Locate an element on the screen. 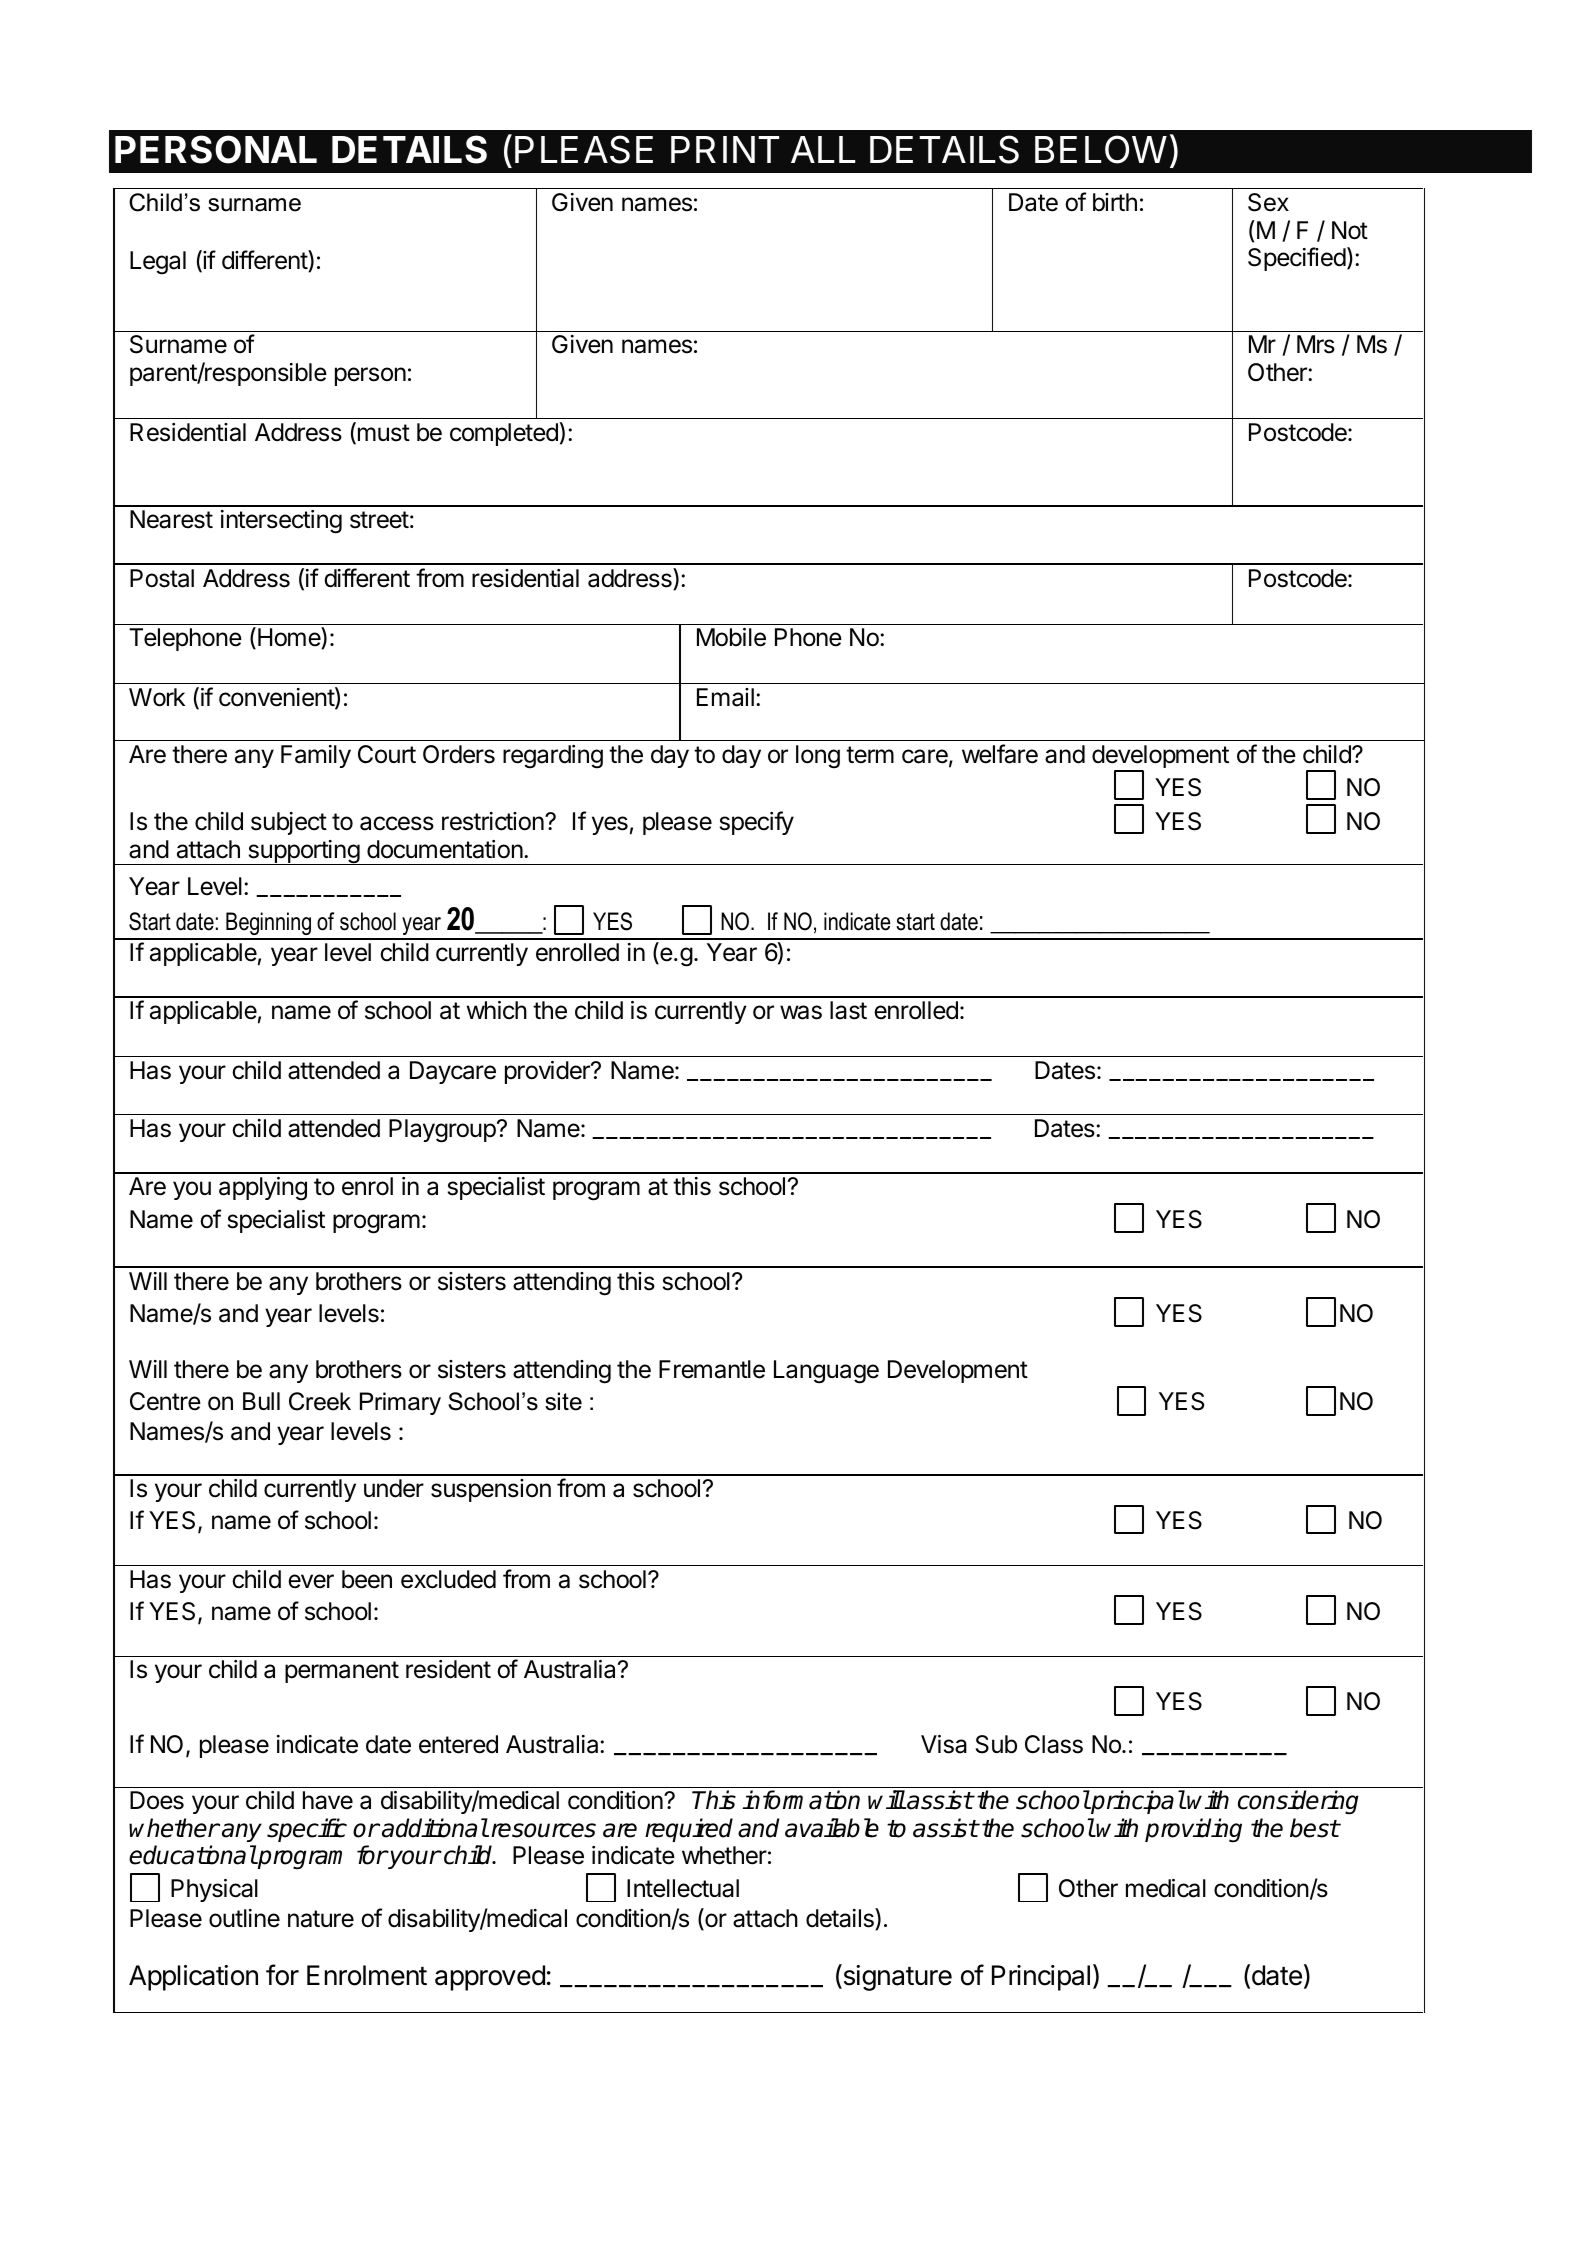  Intellectual is located at coordinates (683, 1888).
